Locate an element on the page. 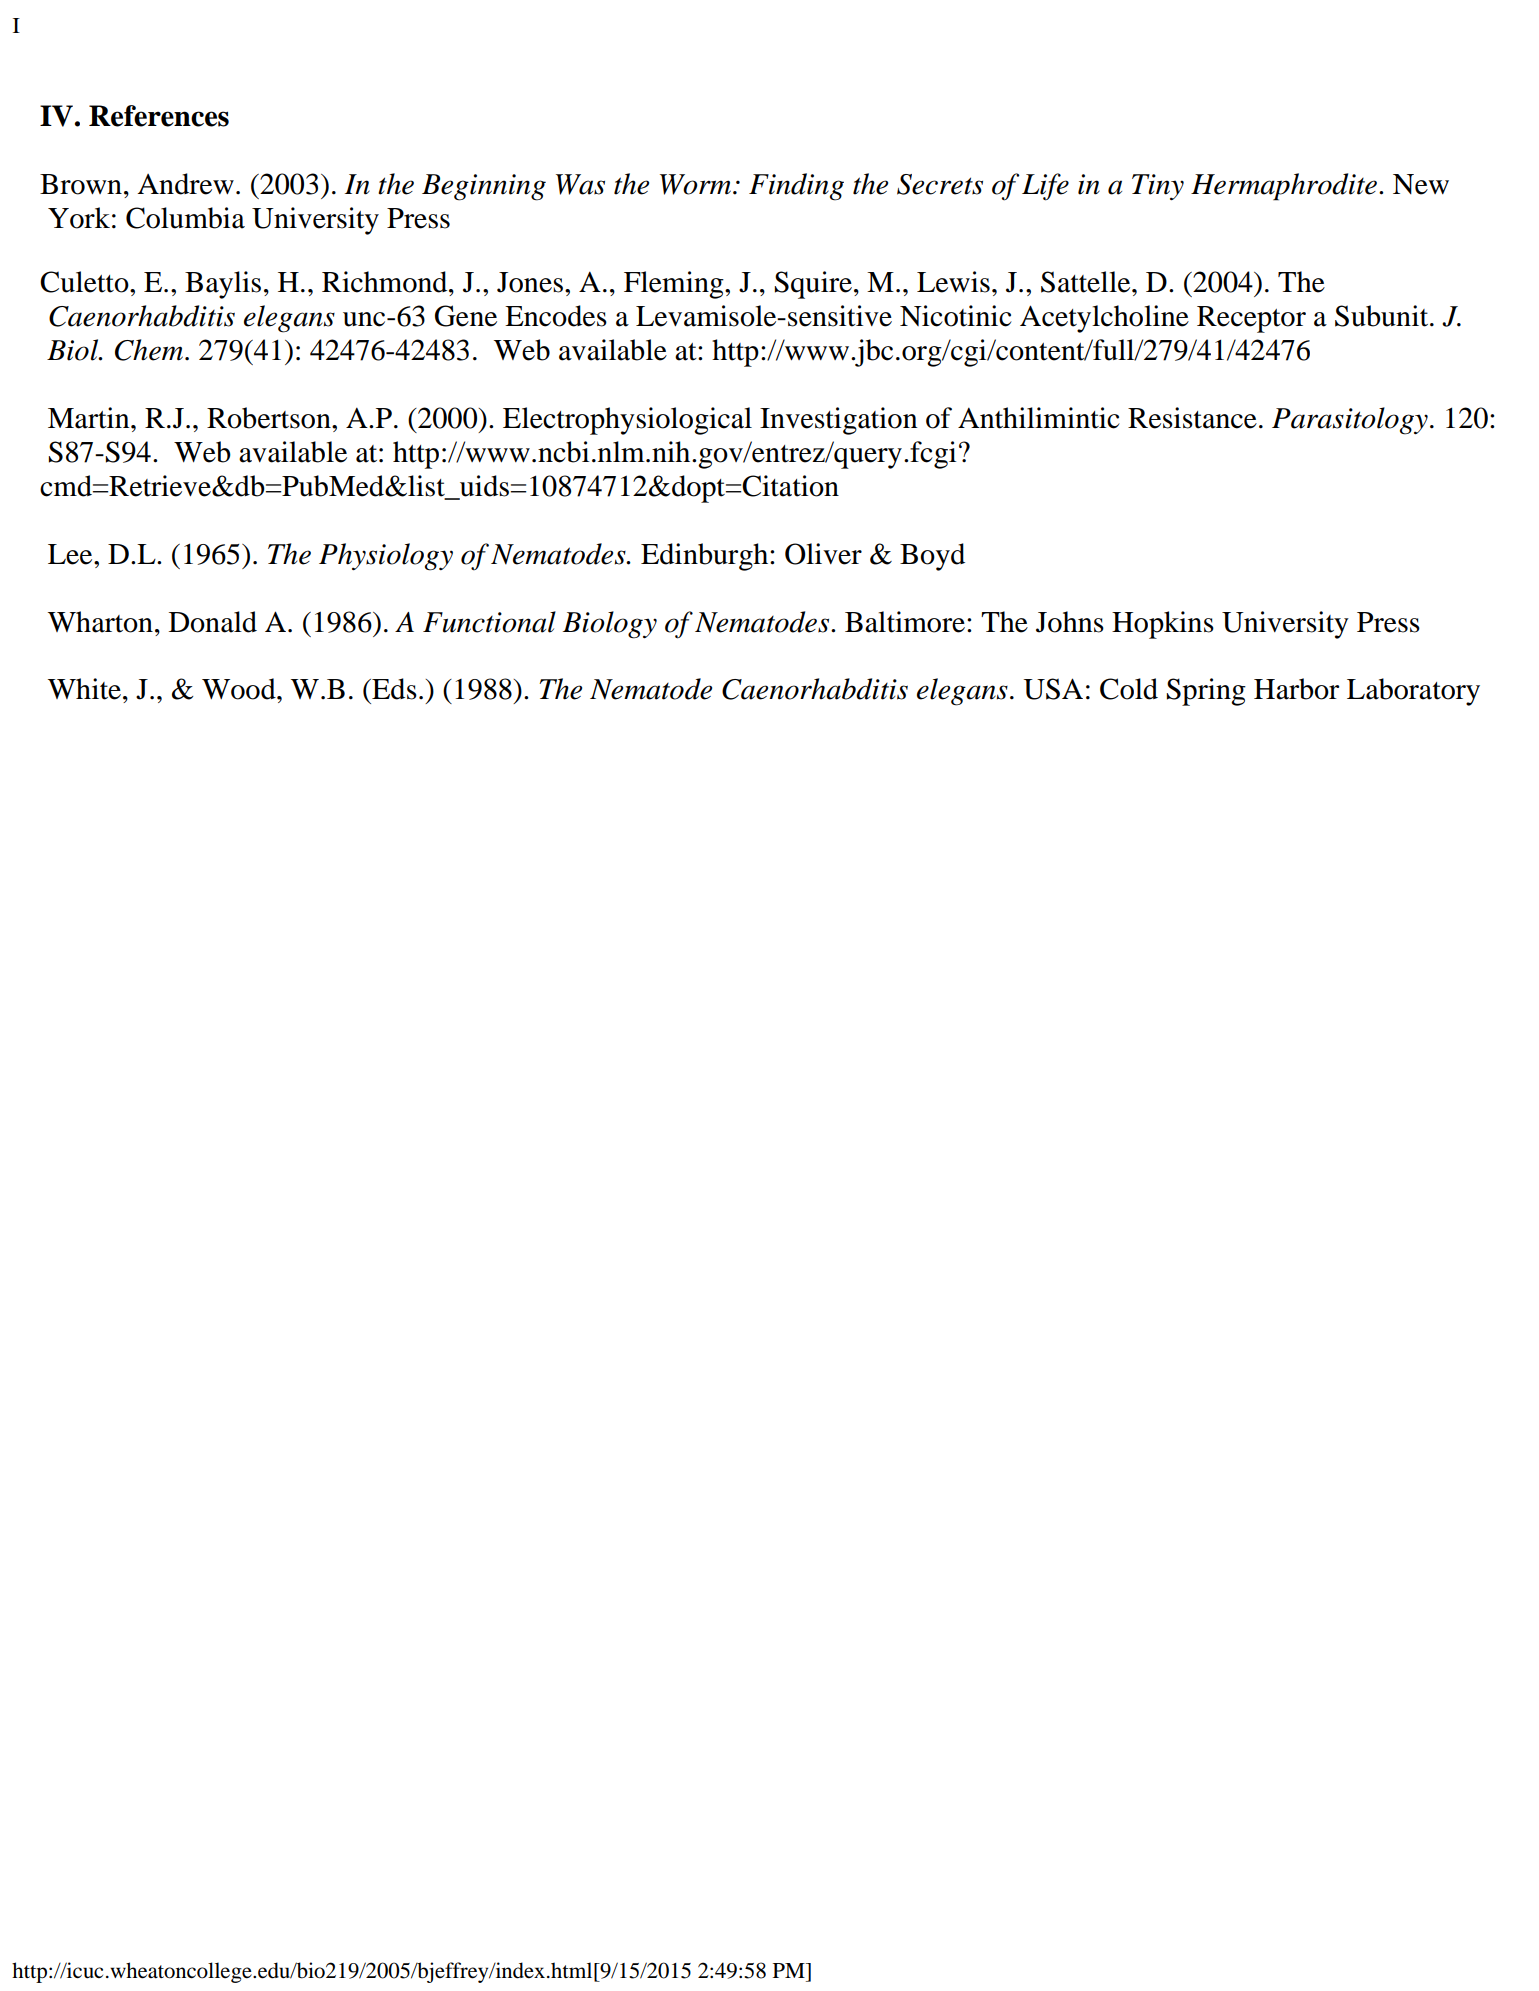 The width and height of the image is (1539, 1991). Resistance is located at coordinates (1192, 418).
